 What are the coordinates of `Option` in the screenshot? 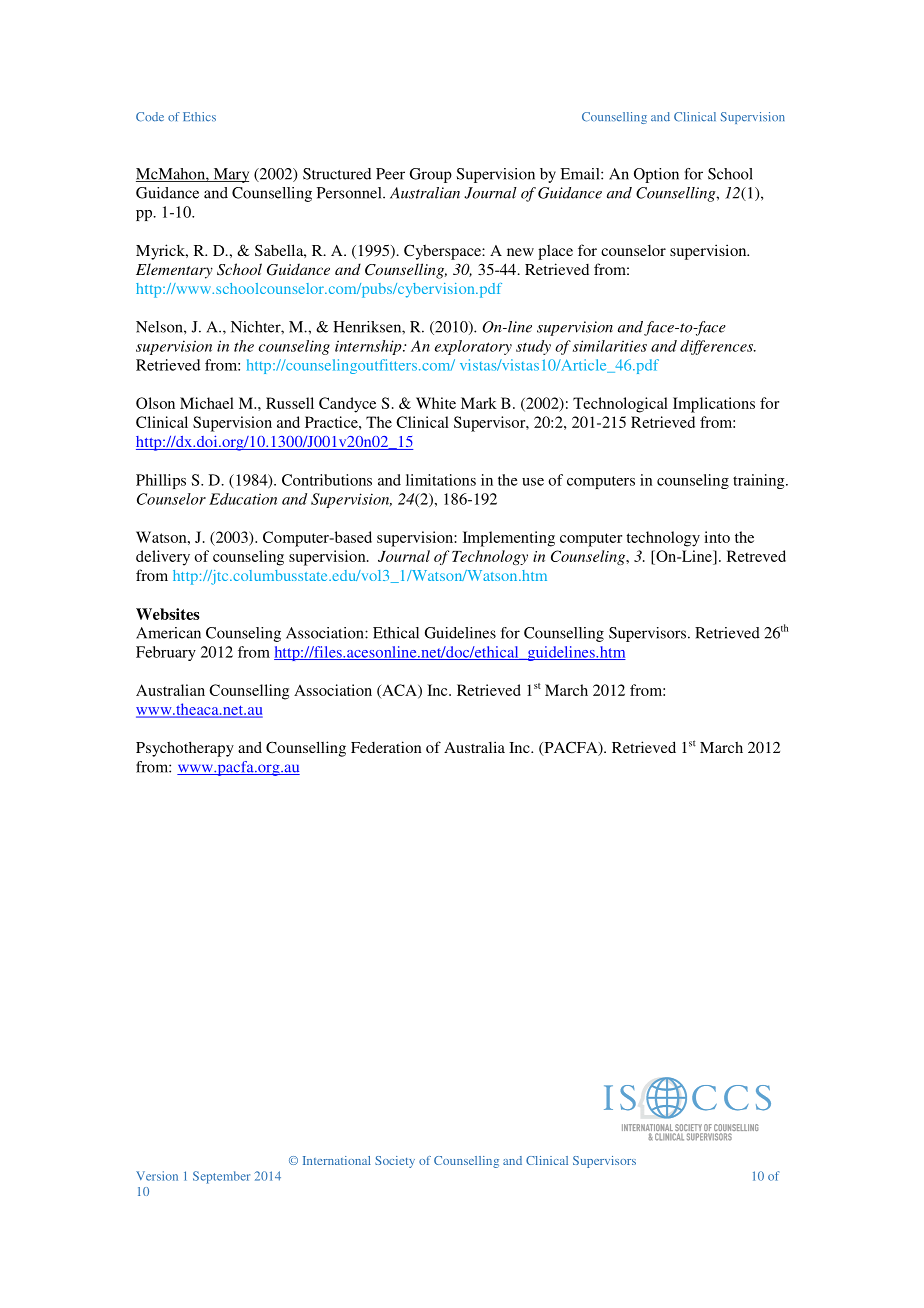 It's located at (656, 175).
